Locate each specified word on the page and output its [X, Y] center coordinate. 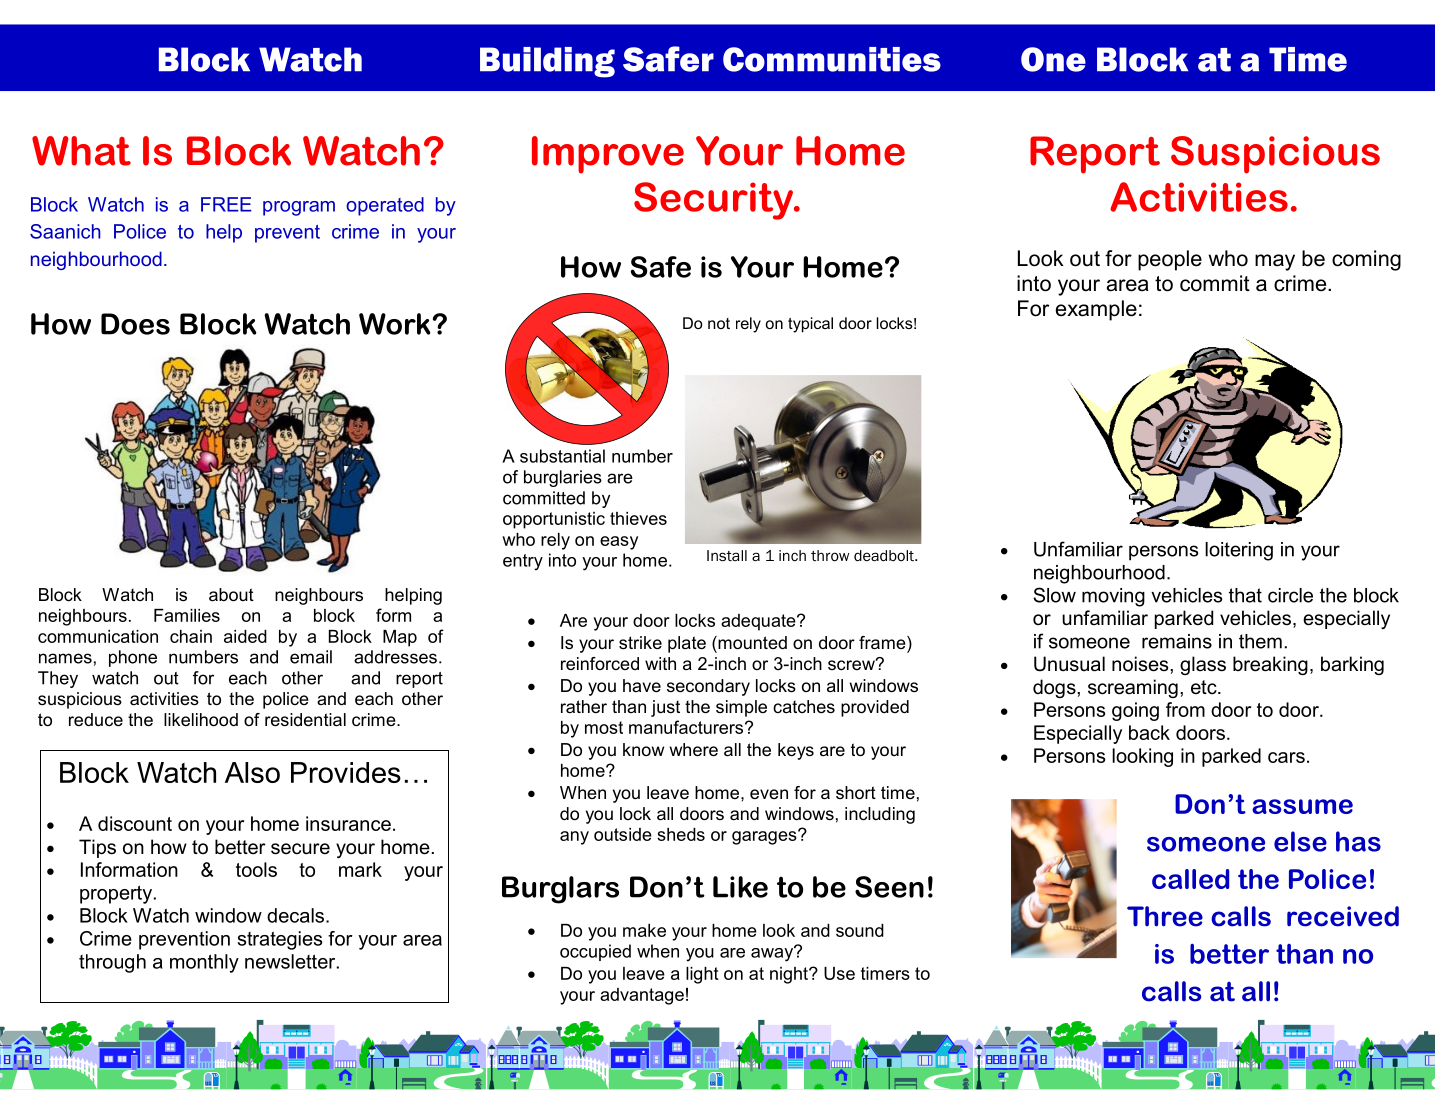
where [693, 750]
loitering [1239, 551]
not [719, 323]
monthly [204, 963]
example [1096, 310]
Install [727, 555]
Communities [832, 59]
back [1149, 732]
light [702, 975]
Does [135, 324]
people [1170, 260]
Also [252, 772]
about [231, 595]
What [81, 151]
